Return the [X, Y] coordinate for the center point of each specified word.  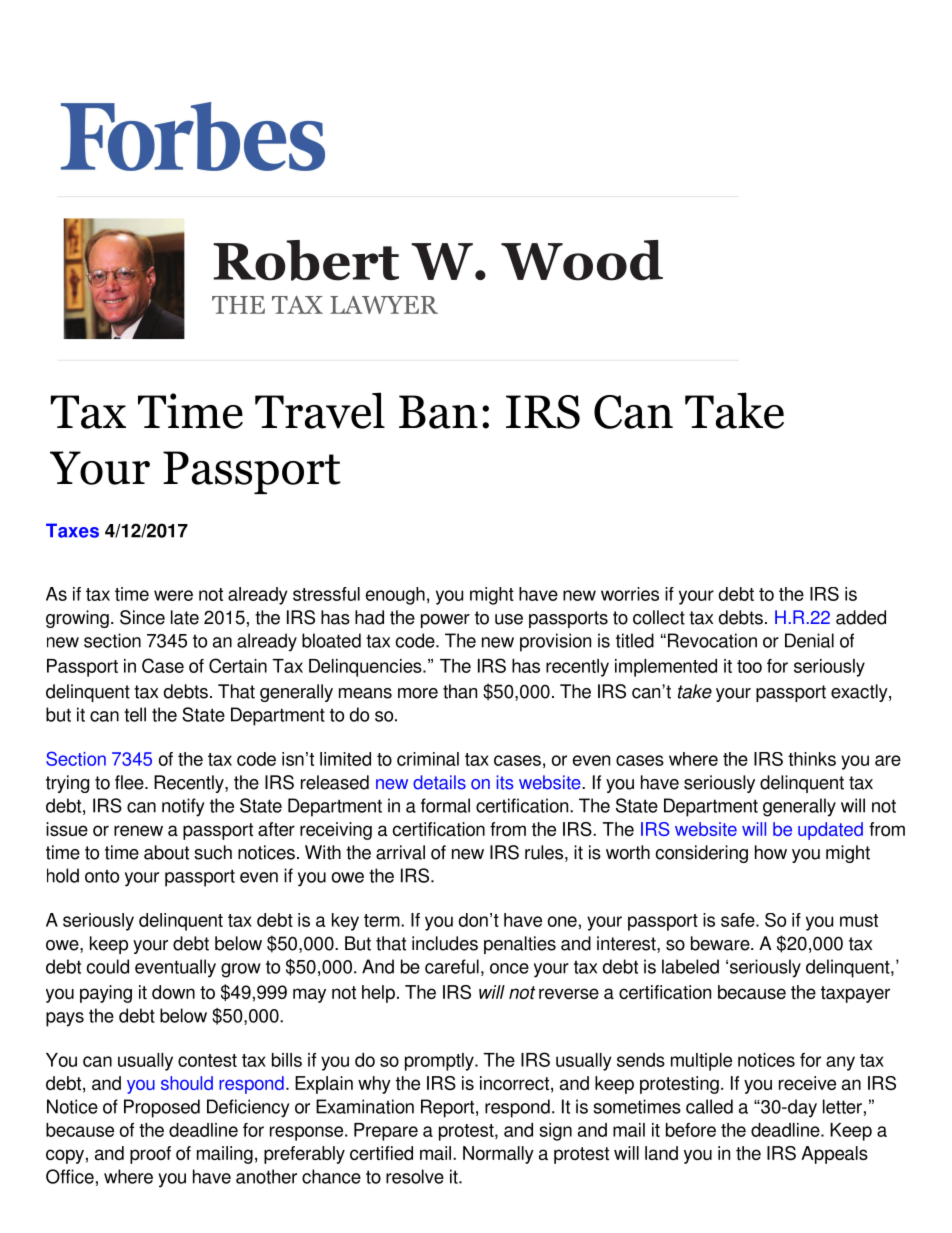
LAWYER [384, 304]
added [861, 617]
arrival [400, 852]
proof [150, 1155]
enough [395, 596]
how [771, 852]
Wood [582, 260]
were [173, 595]
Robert [306, 260]
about [166, 852]
